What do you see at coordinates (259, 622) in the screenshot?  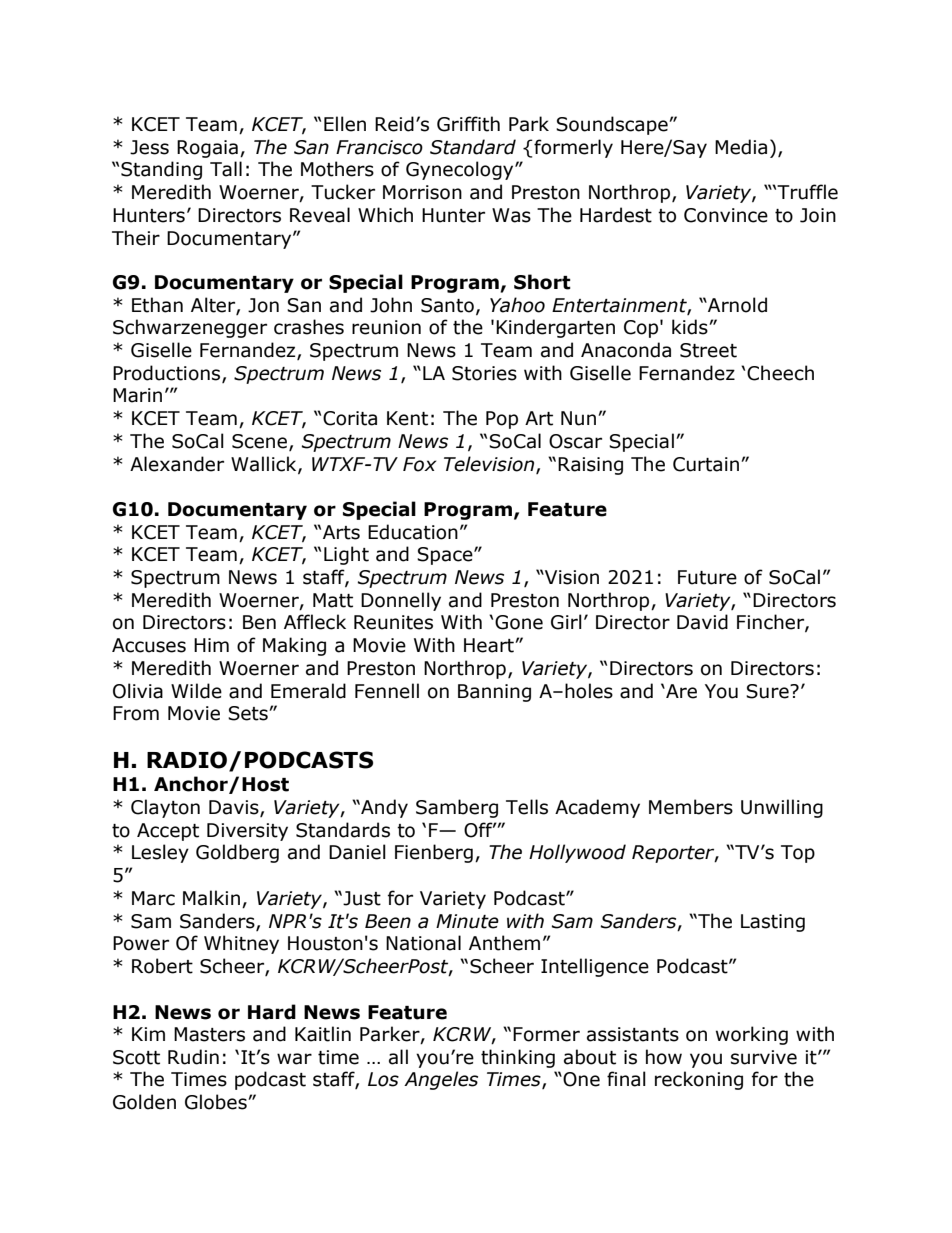 I see `Ben` at bounding box center [259, 622].
